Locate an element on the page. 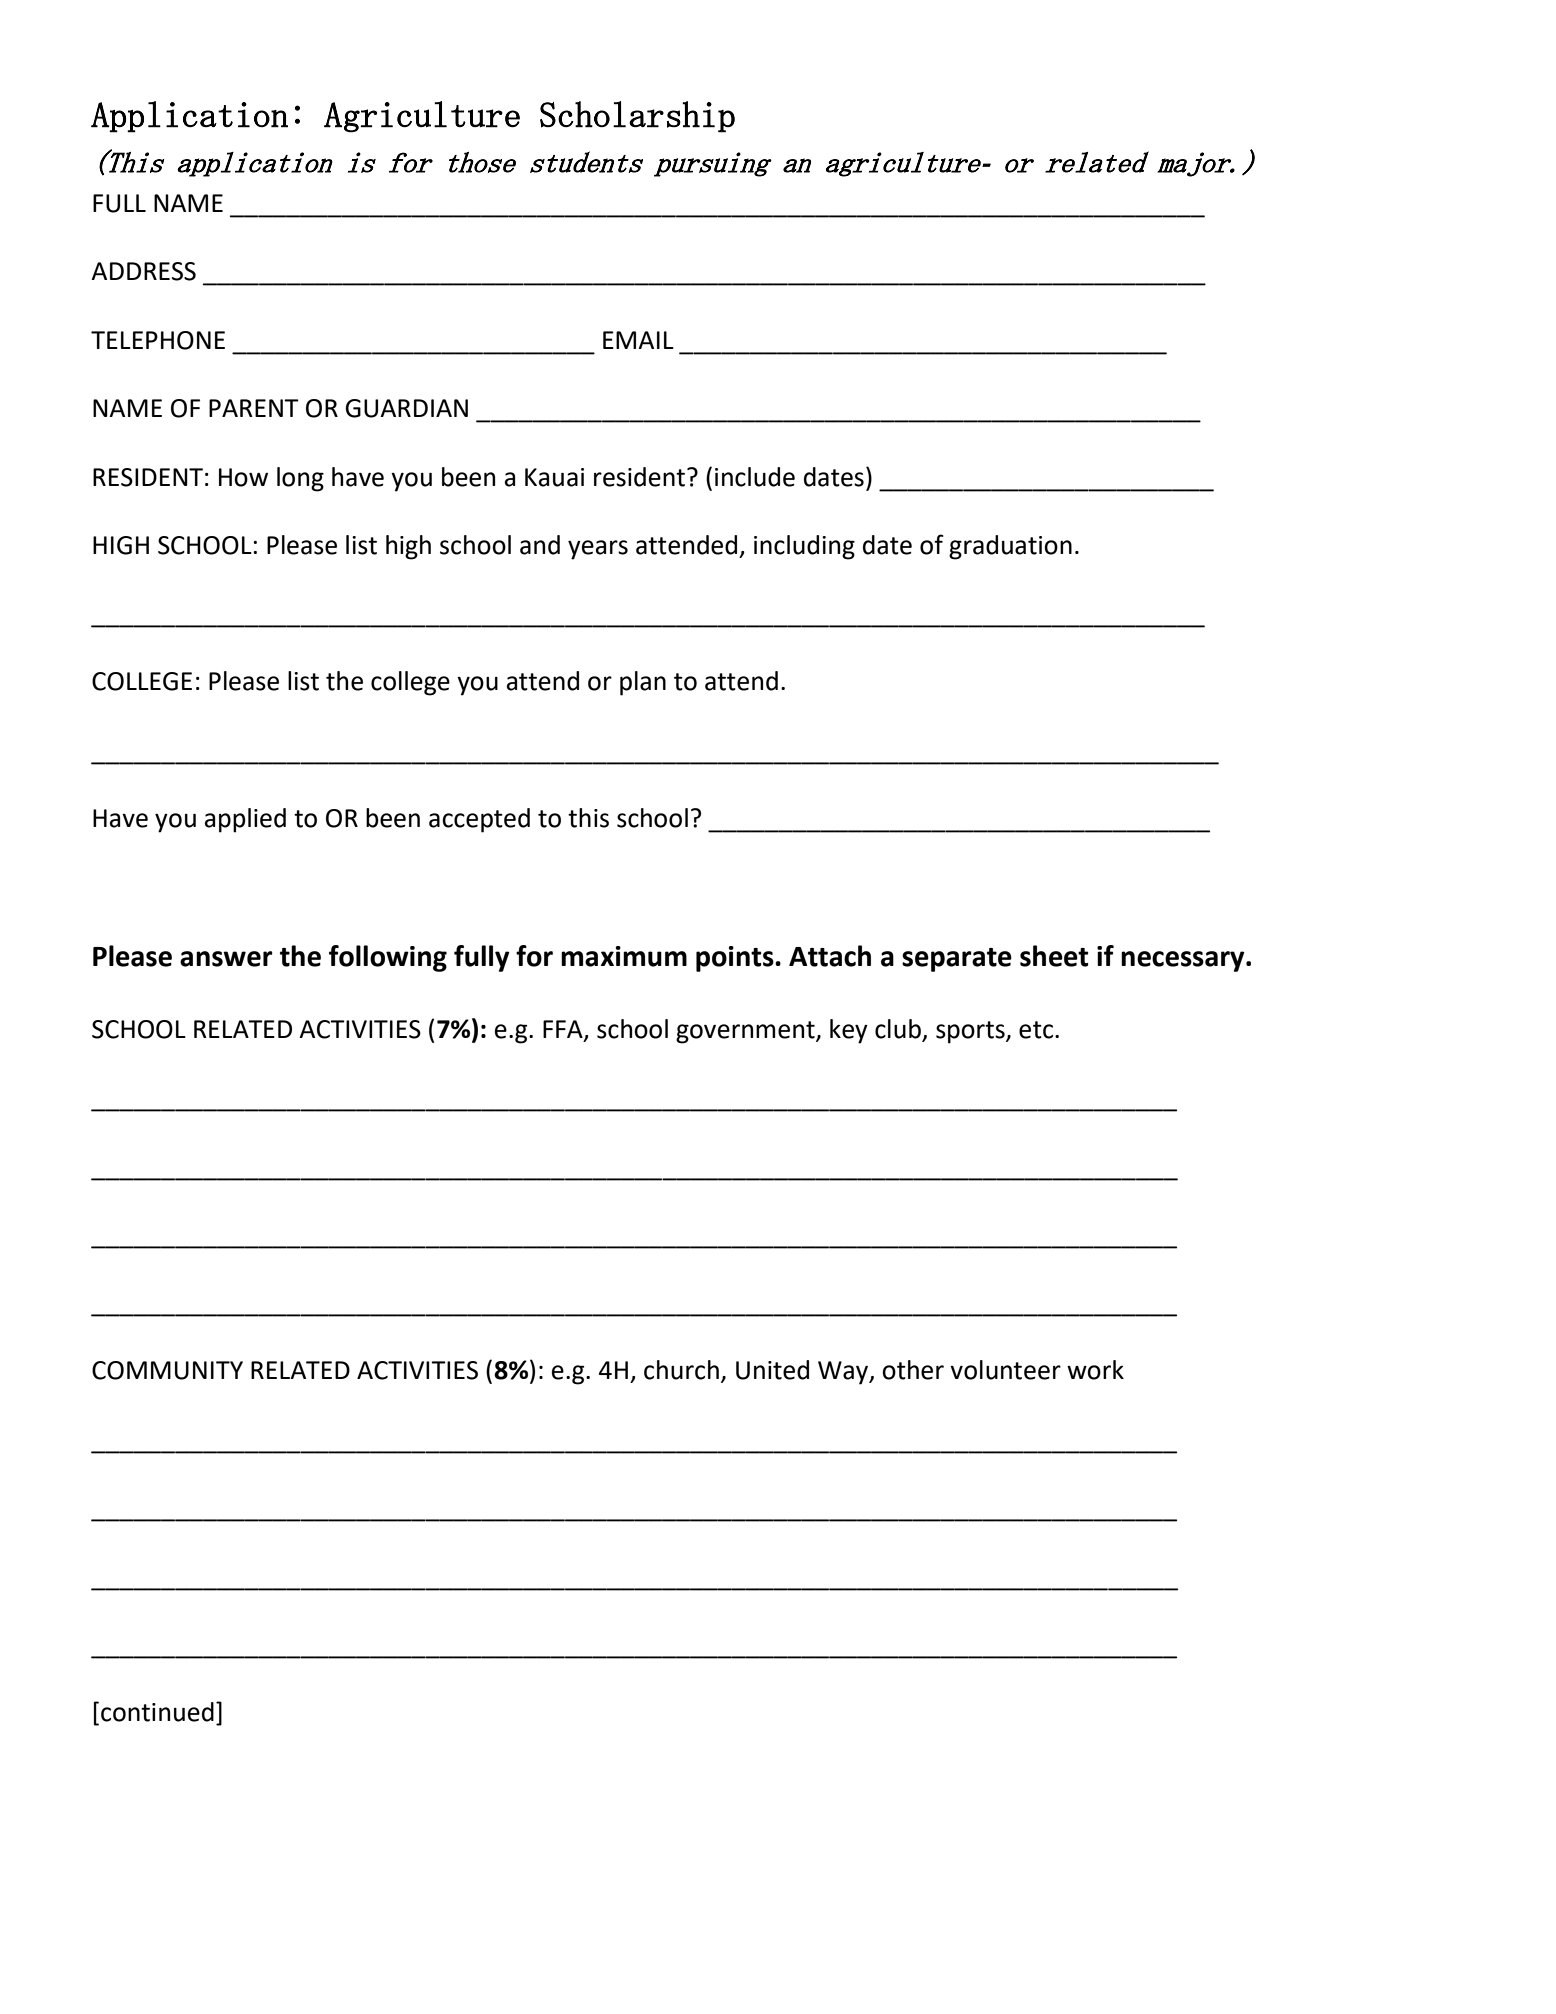 This page has height=2014, width=1556. sheet is located at coordinates (1054, 956).
